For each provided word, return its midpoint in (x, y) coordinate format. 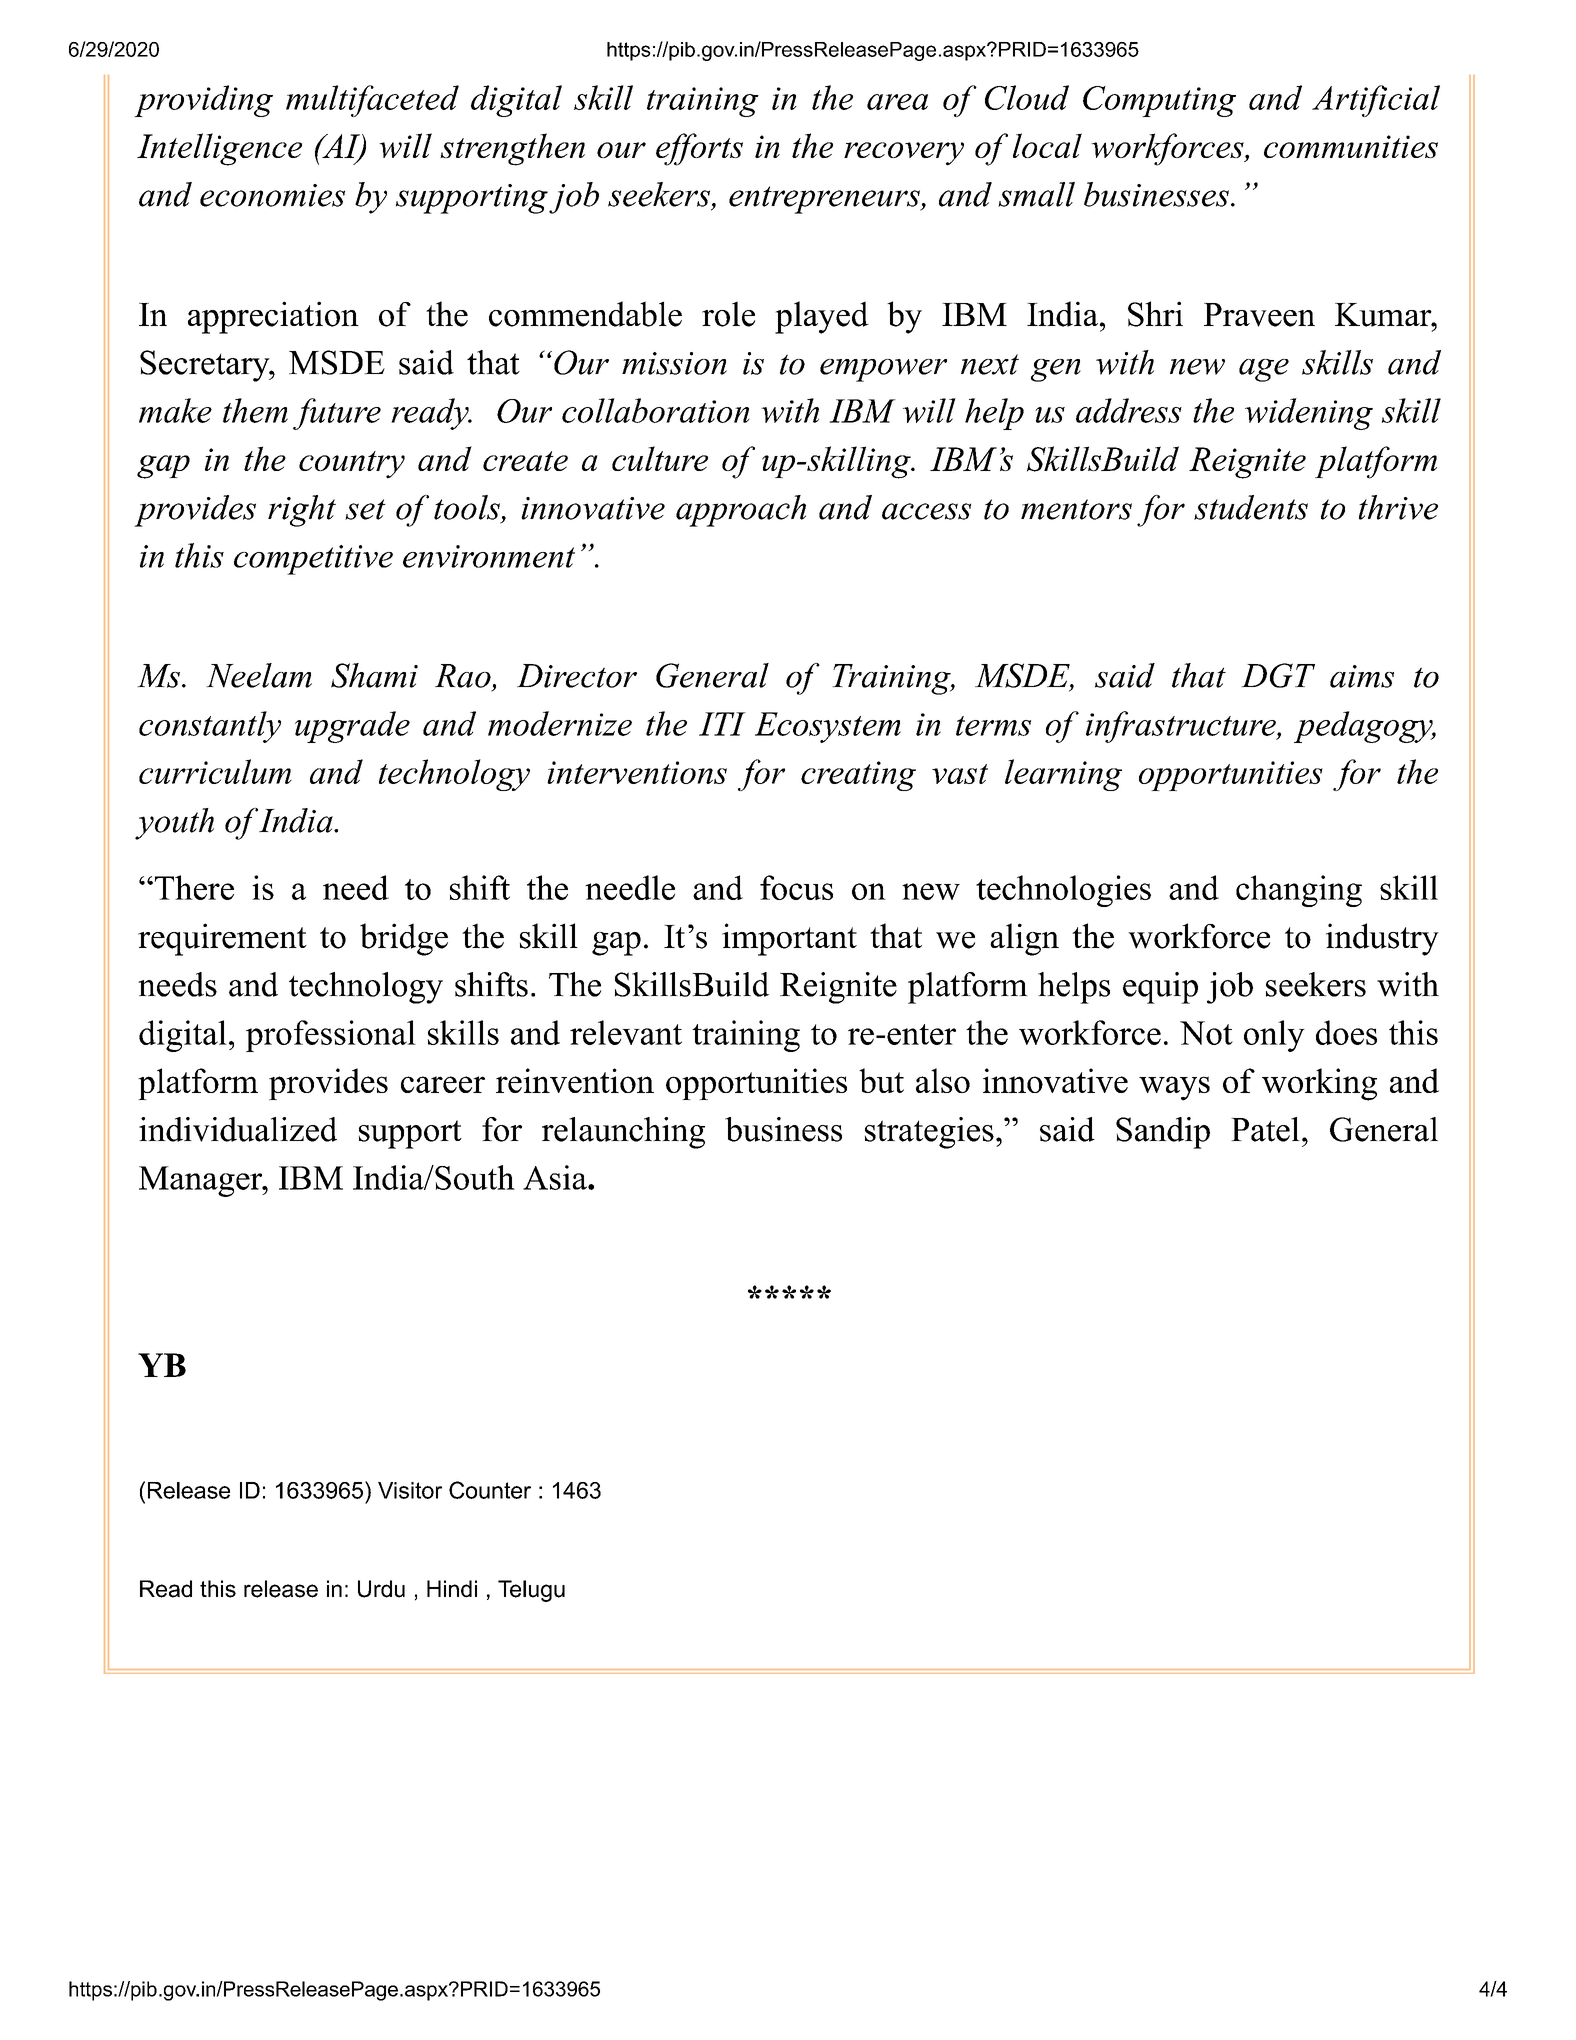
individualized (238, 1129)
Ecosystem (828, 727)
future (337, 414)
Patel (1265, 1129)
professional (331, 1036)
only (1274, 1036)
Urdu (381, 1589)
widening (1309, 414)
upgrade (352, 727)
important (789, 939)
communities (1351, 146)
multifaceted (372, 101)
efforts (699, 149)
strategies (929, 1133)
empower (883, 370)
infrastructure (1182, 727)
